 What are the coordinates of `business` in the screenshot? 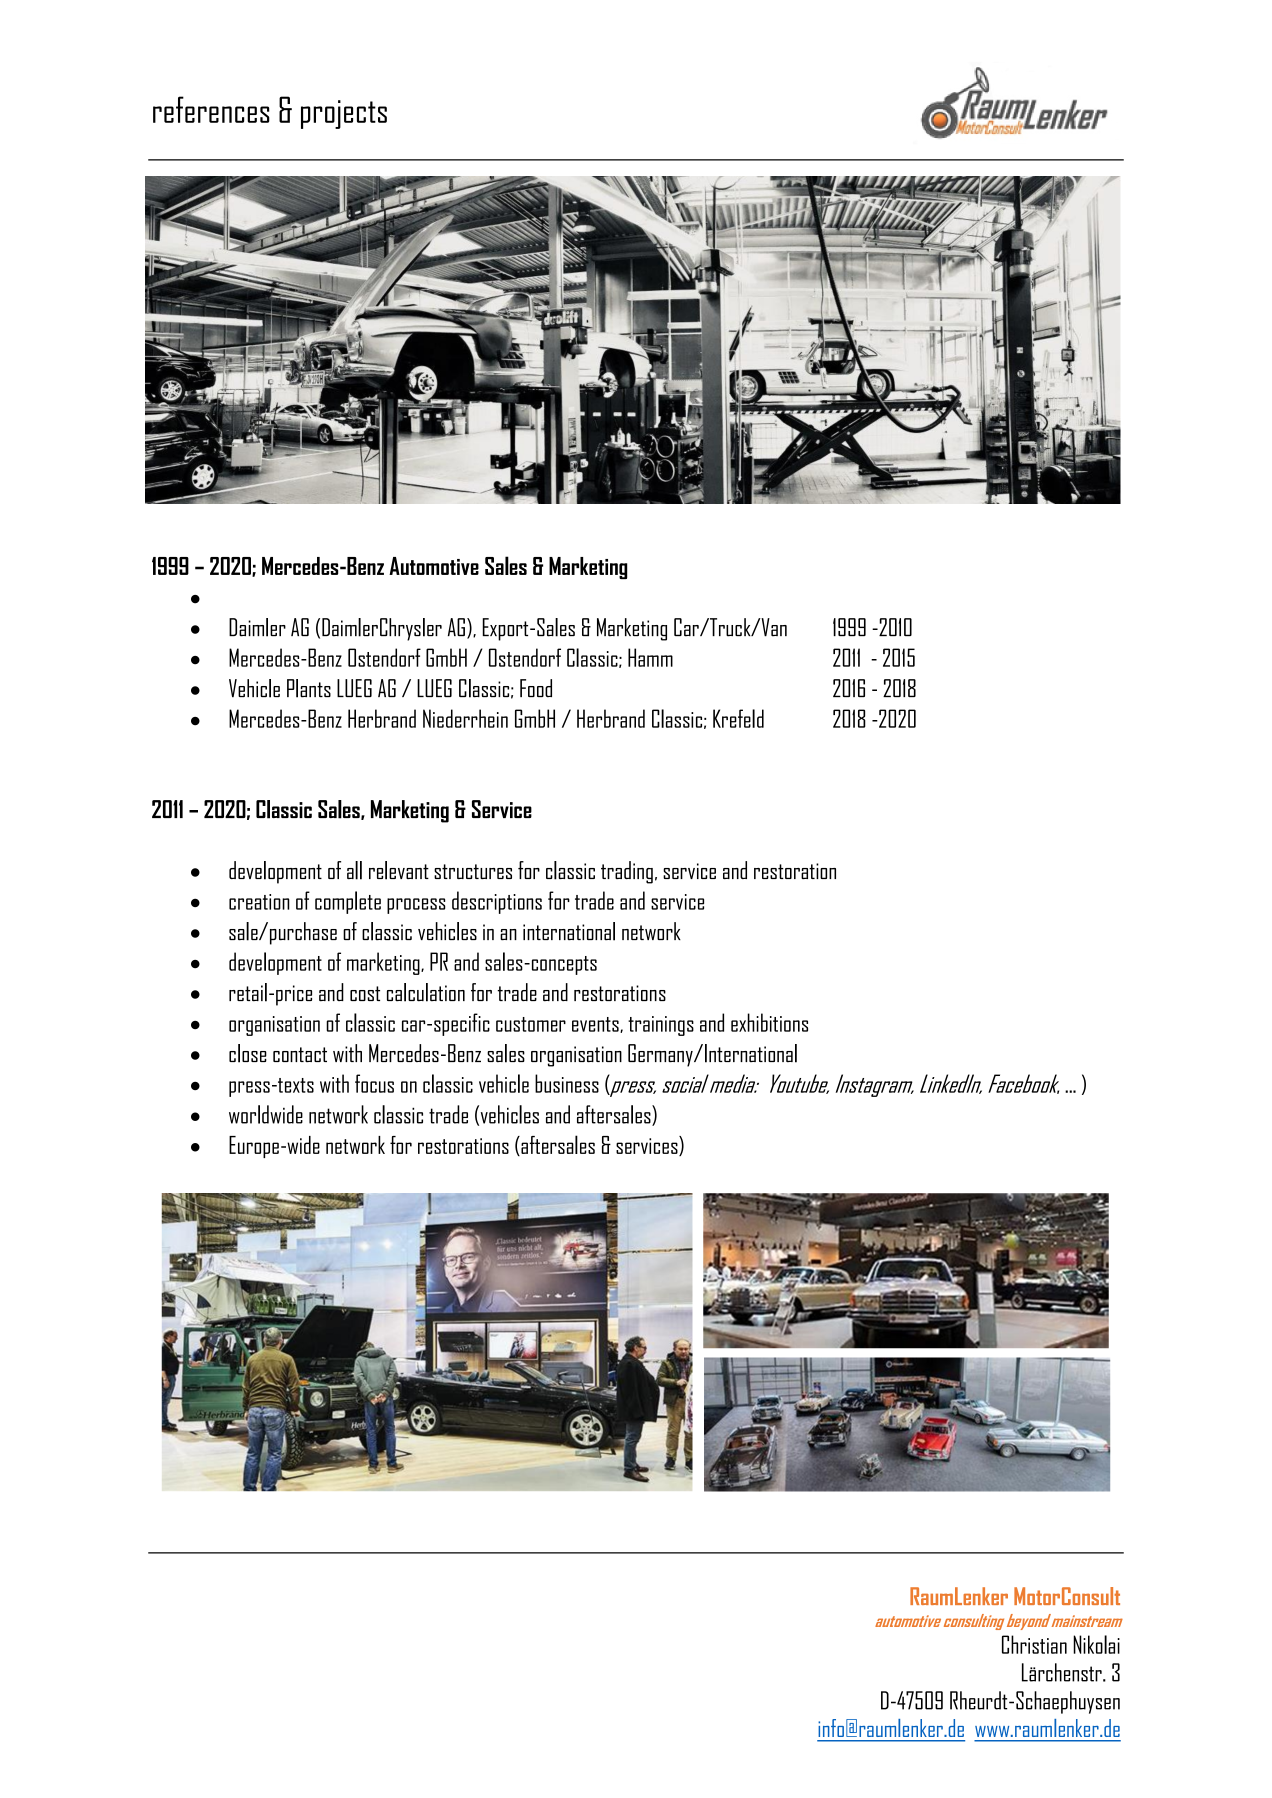 It's located at (567, 1083).
